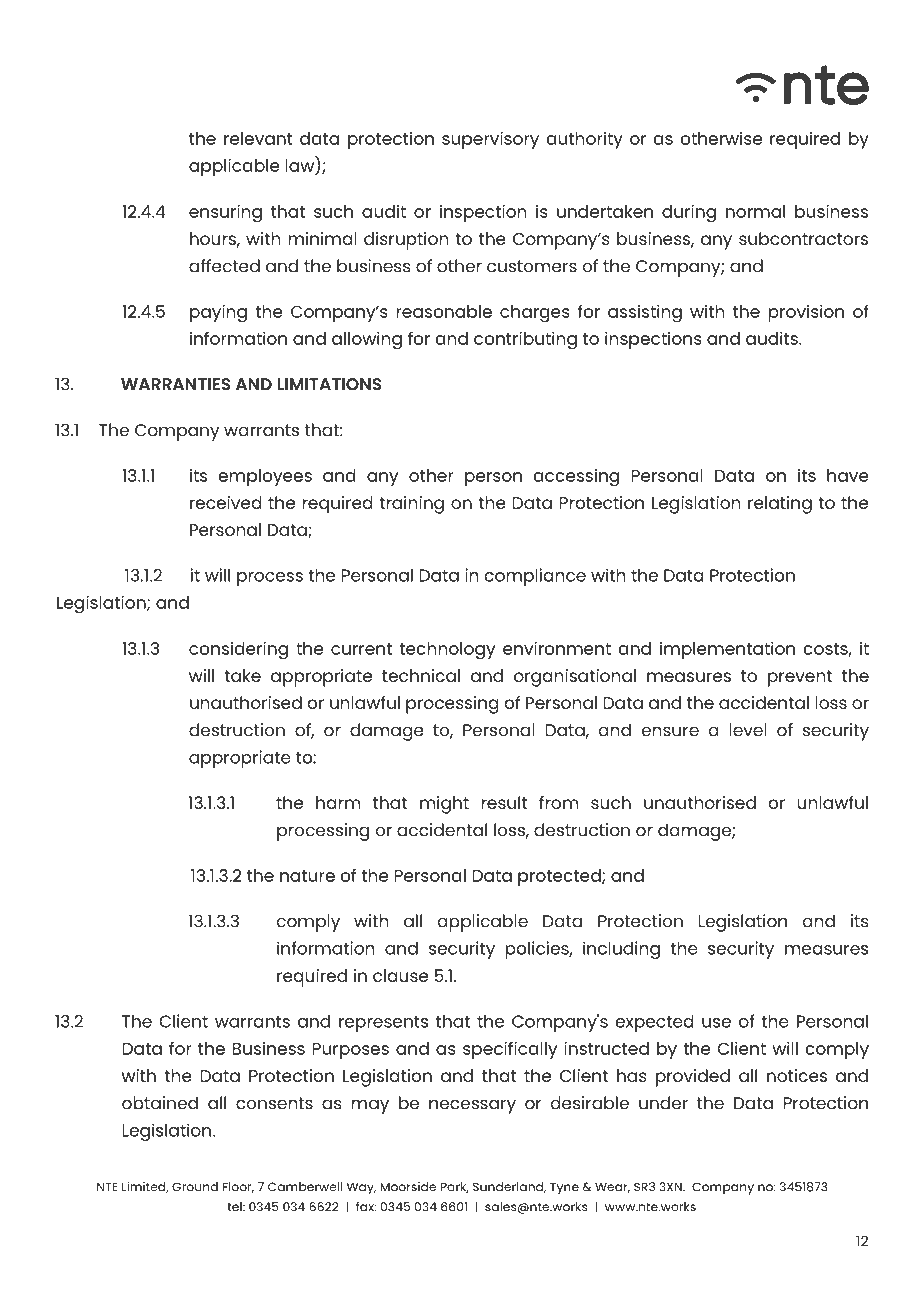  Describe the element at coordinates (755, 211) in the page. I see `normal` at that location.
